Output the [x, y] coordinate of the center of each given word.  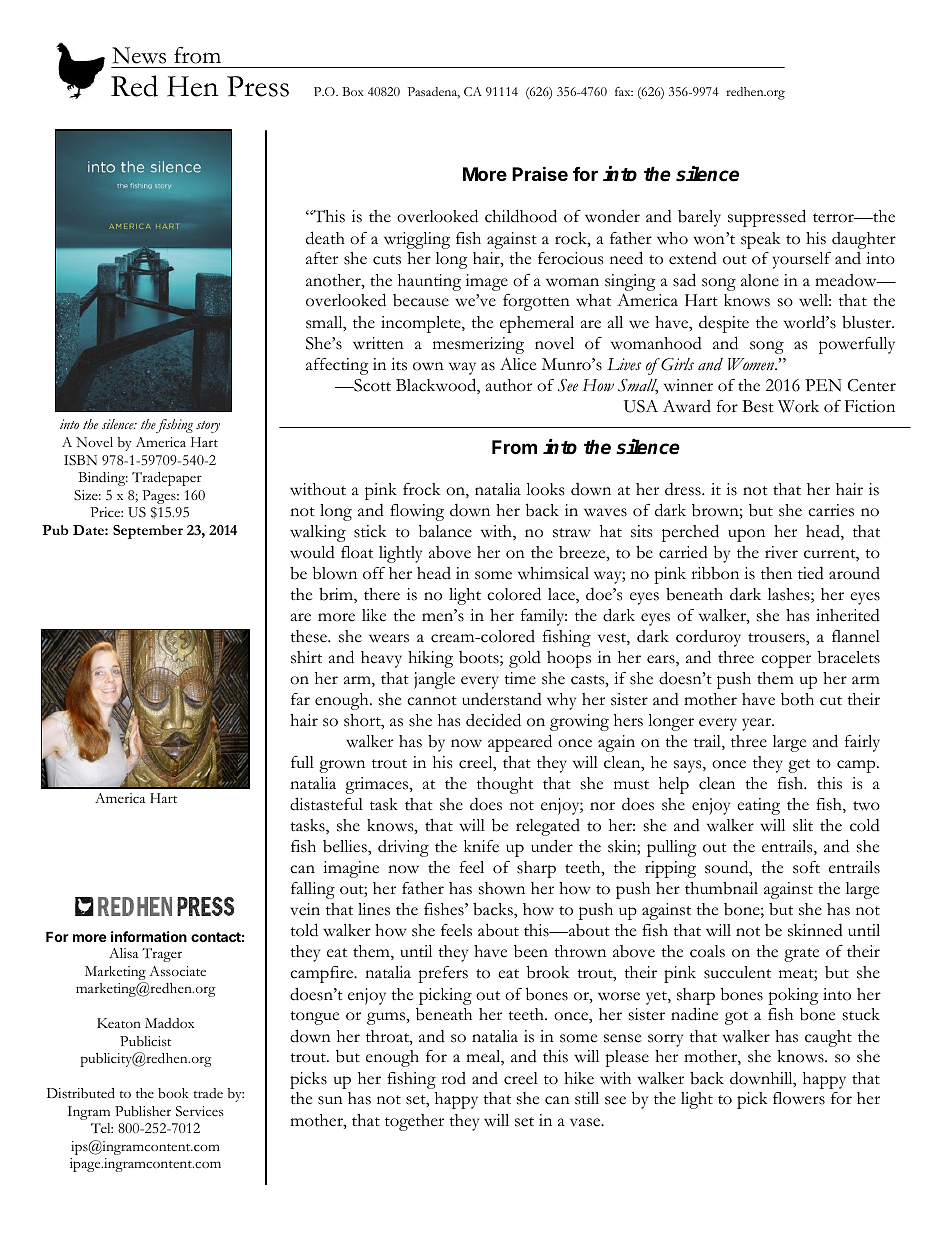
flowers [799, 1098]
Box [353, 91]
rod [453, 1078]
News [139, 55]
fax [624, 91]
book [173, 1093]
